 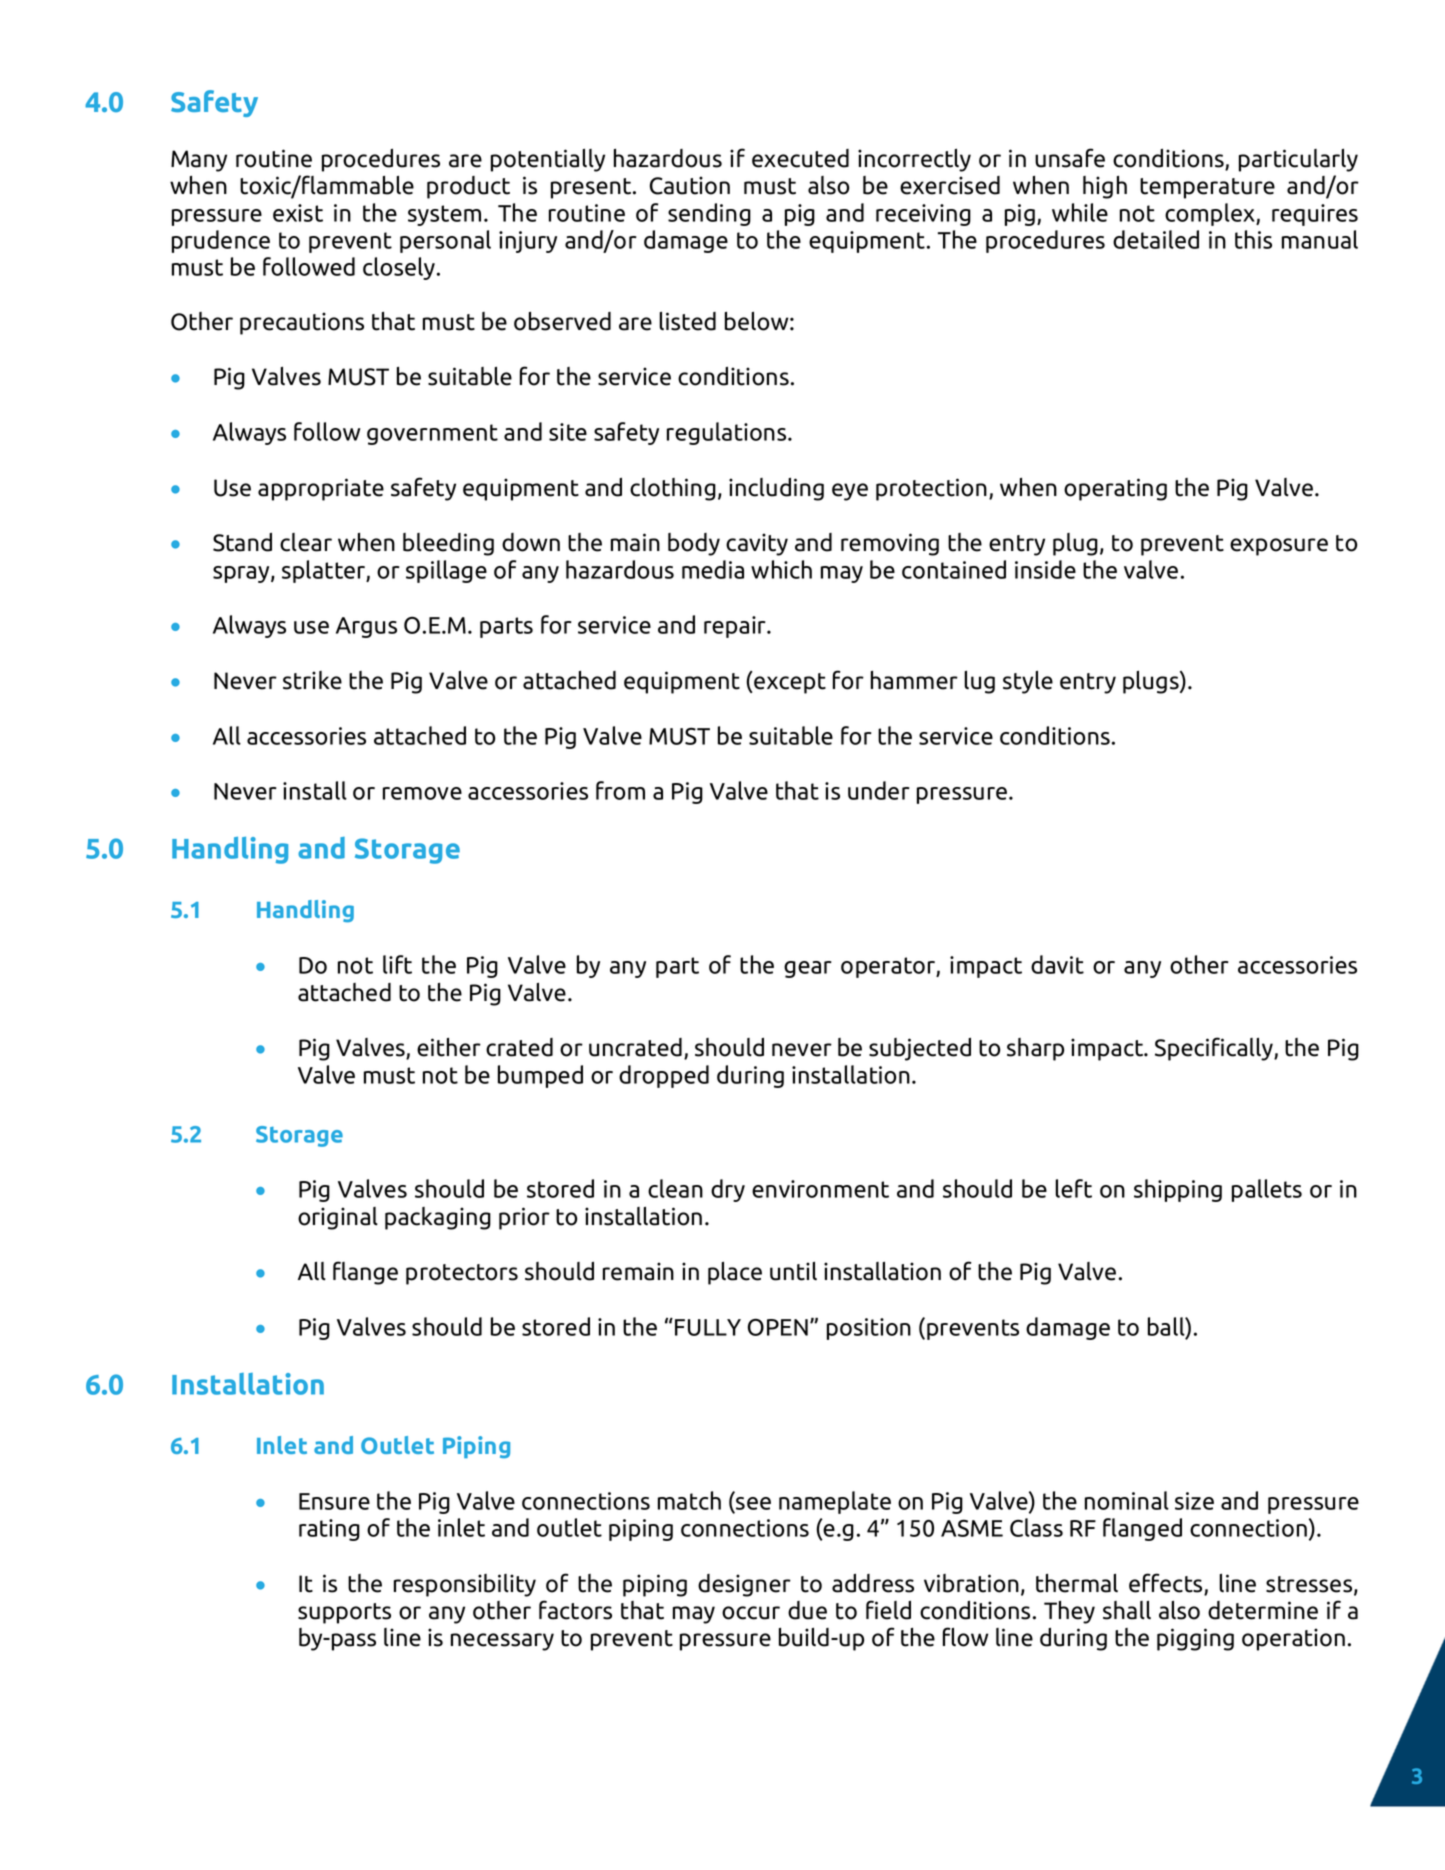 I want to click on temperature, so click(x=1207, y=188).
